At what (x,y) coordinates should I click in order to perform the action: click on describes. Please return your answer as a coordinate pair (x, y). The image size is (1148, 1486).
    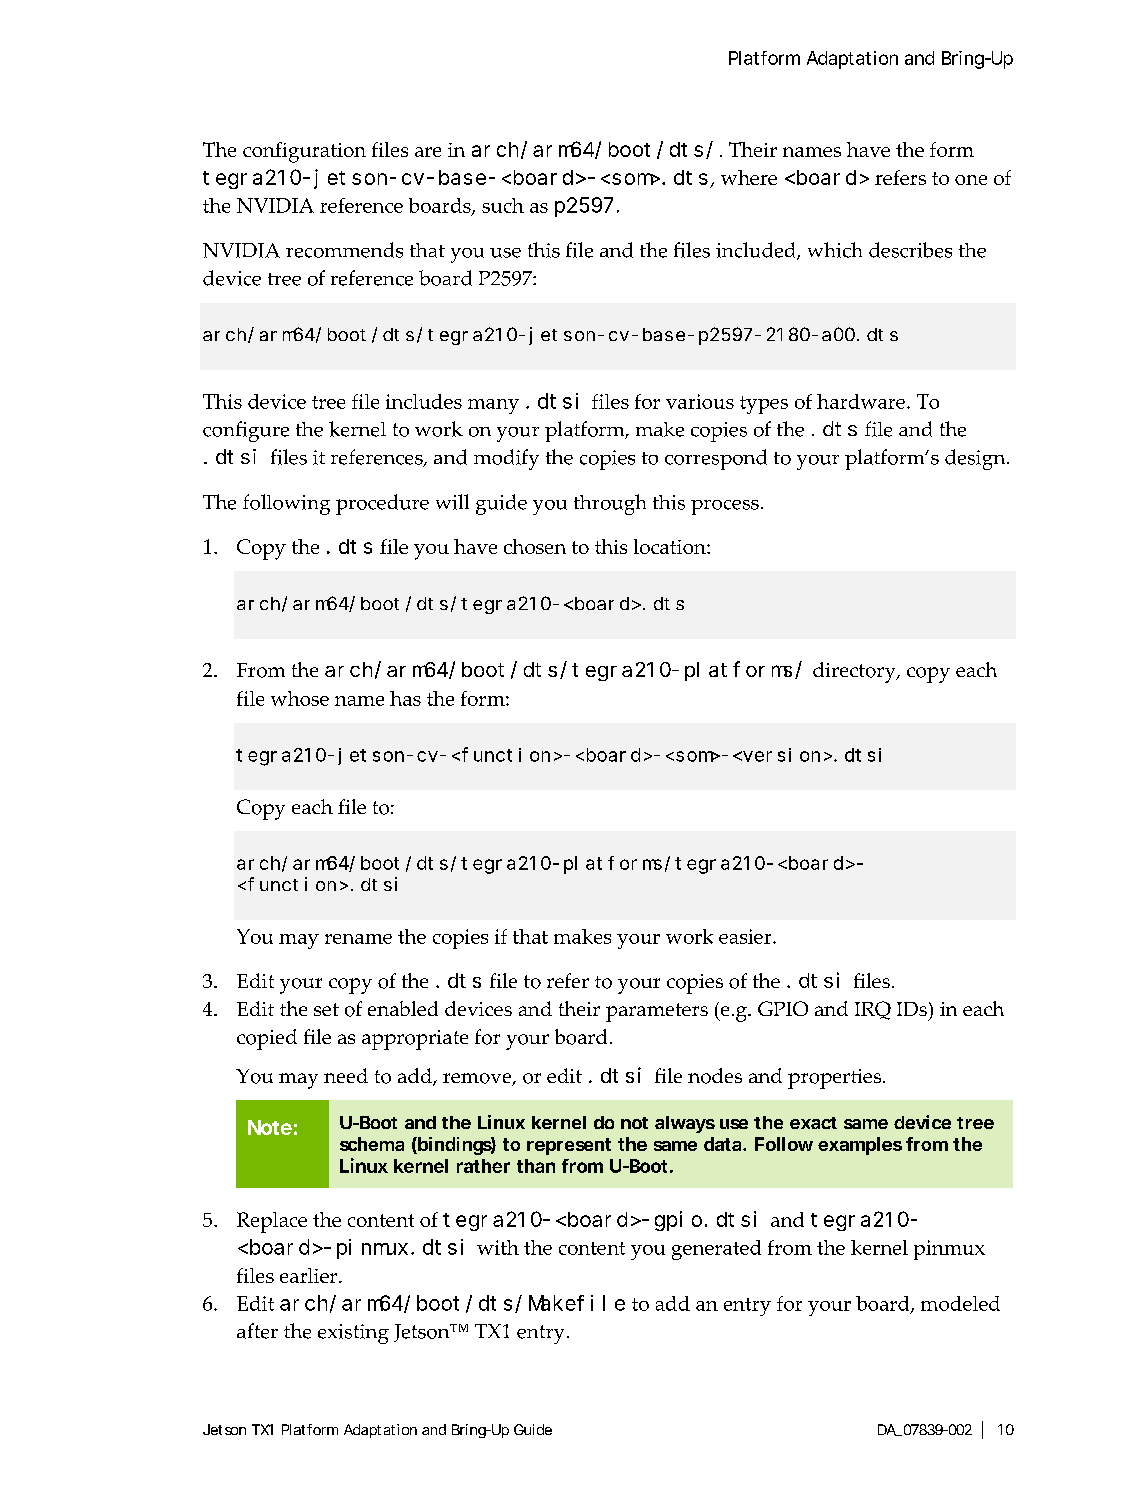
    Looking at the image, I should click on (910, 250).
